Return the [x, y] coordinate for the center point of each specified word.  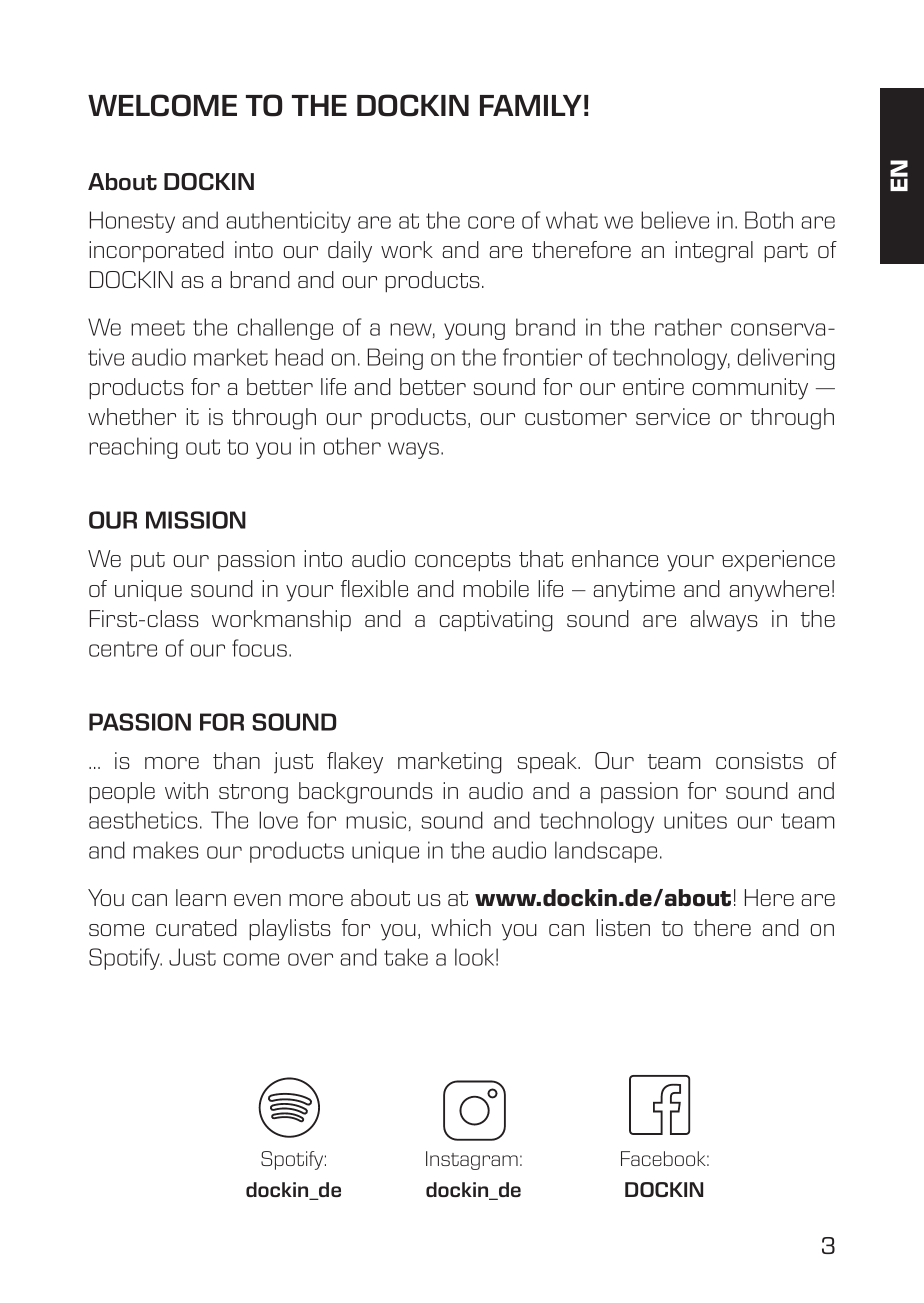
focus [261, 648]
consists [759, 760]
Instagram [472, 1160]
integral [714, 252]
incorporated [156, 251]
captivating [496, 621]
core [491, 222]
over [310, 959]
